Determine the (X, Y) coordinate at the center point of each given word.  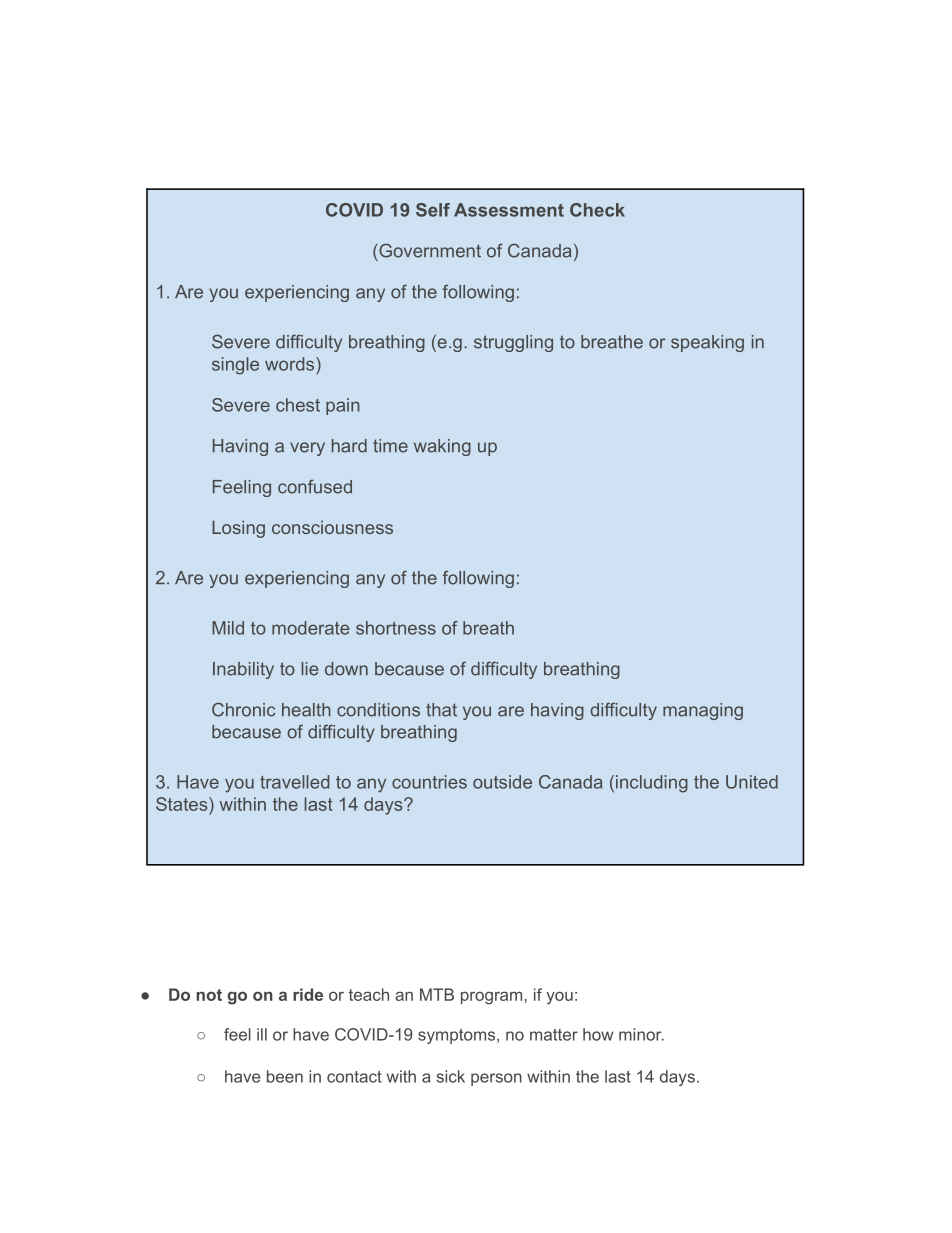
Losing (238, 529)
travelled (294, 782)
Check (597, 210)
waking (442, 447)
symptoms (458, 1036)
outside (502, 782)
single (235, 366)
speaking (707, 343)
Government (430, 250)
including (652, 784)
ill (262, 1034)
